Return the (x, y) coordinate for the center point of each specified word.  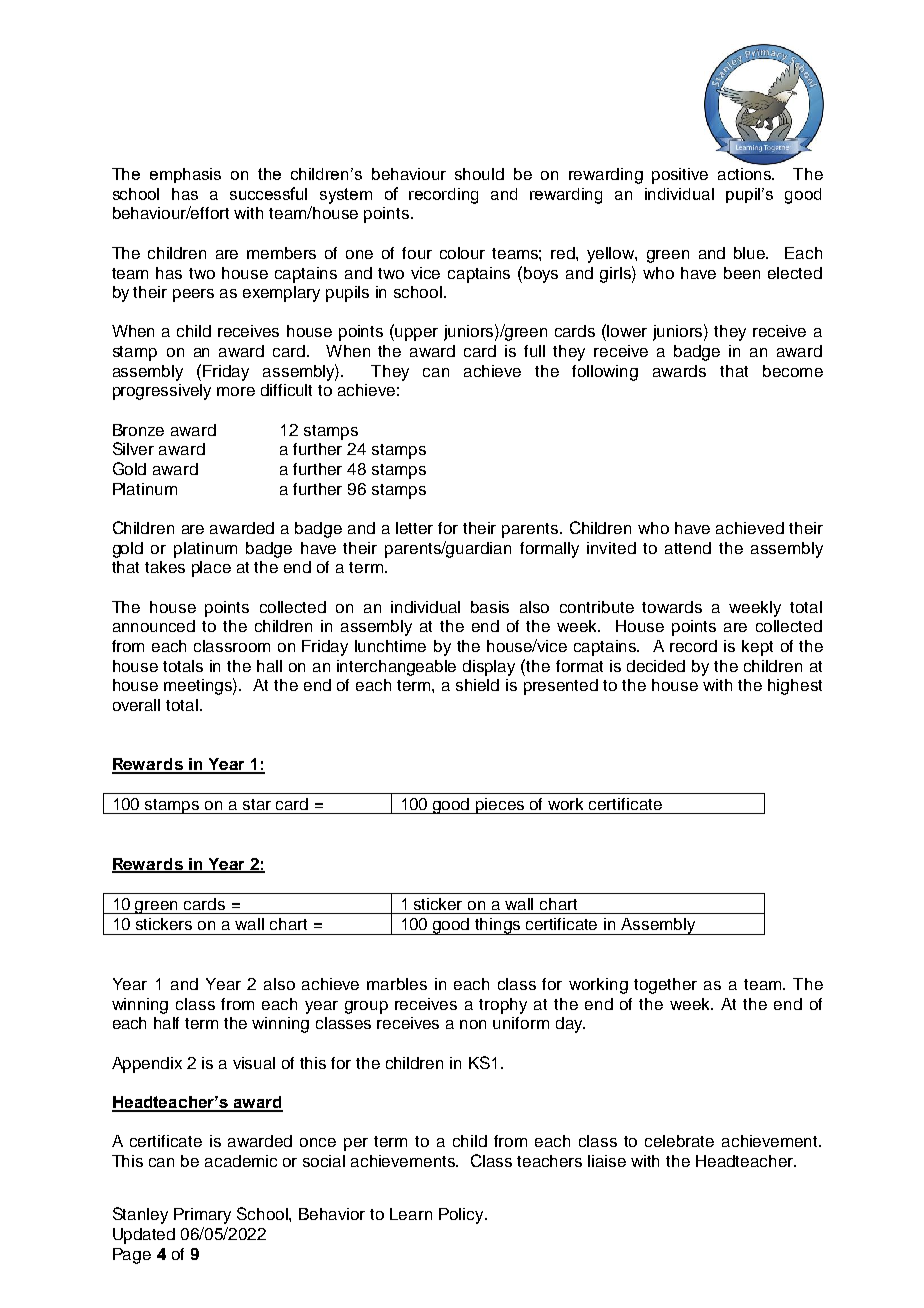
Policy (462, 1216)
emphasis (185, 175)
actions (746, 174)
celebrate (679, 1141)
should (479, 174)
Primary (202, 1216)
